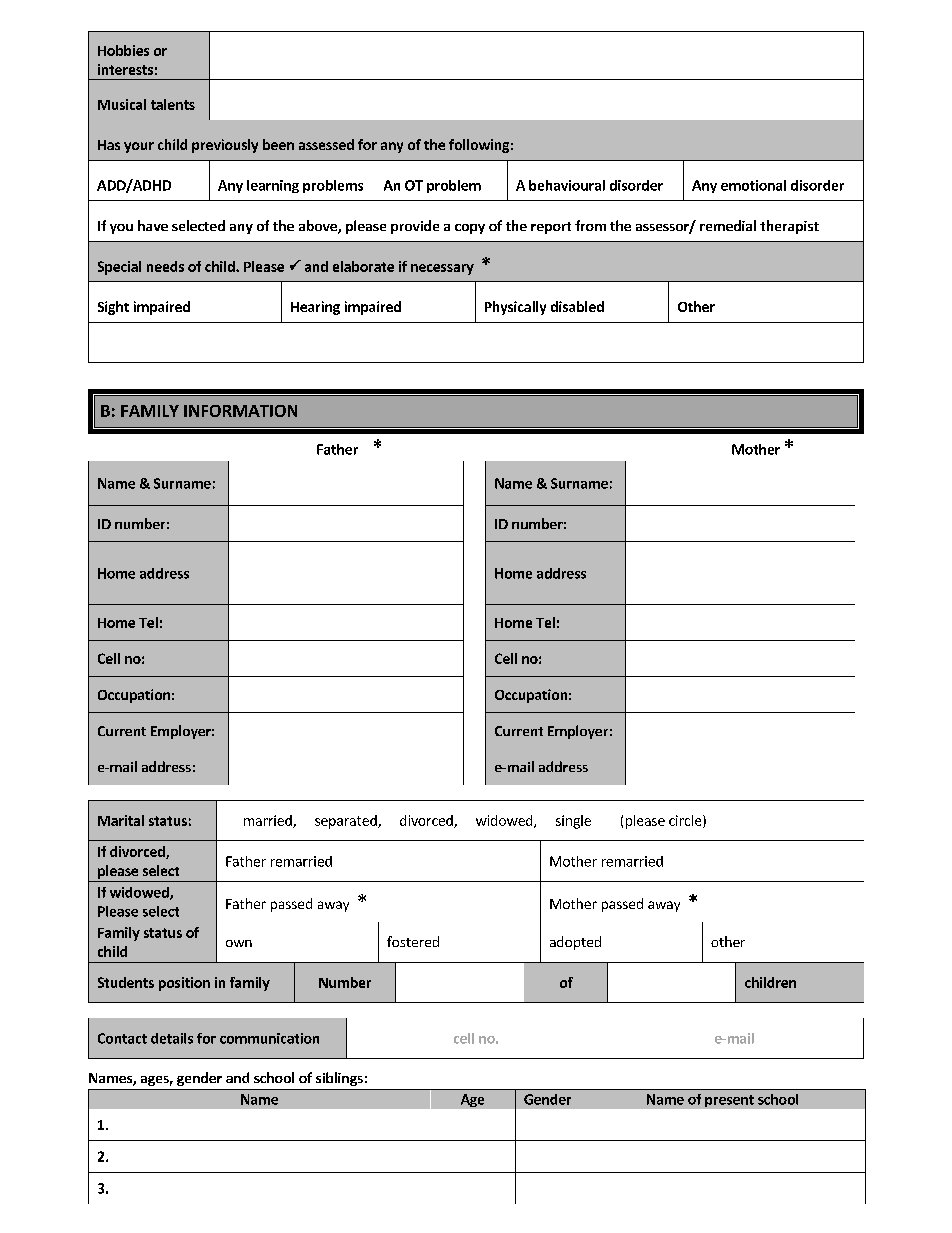  Describe the element at coordinates (173, 104) in the image. I see `talents` at that location.
